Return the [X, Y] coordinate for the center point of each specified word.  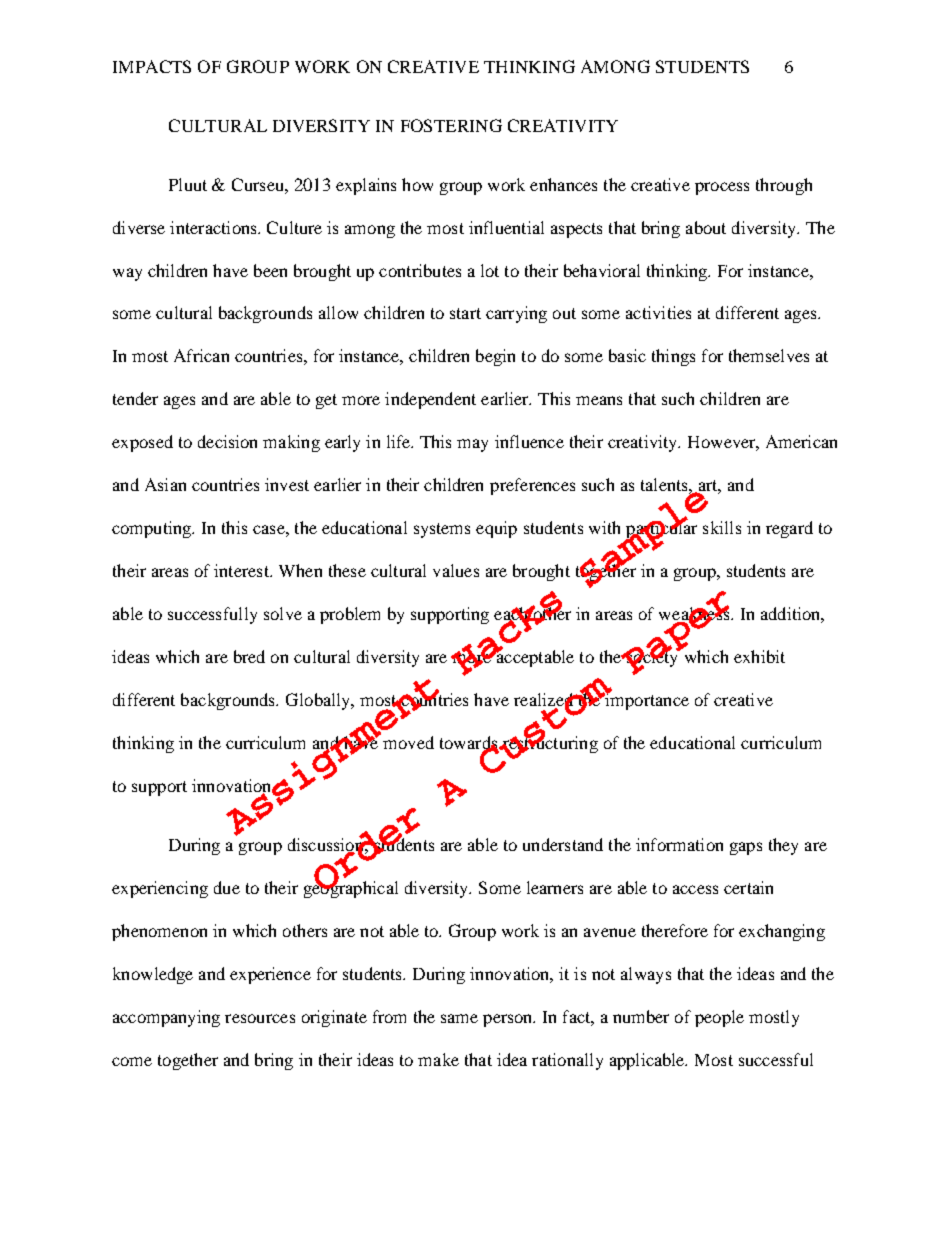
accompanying [166, 1018]
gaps [746, 848]
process [722, 188]
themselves [769, 355]
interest [242, 570]
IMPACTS [152, 66]
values [456, 570]
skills [722, 527]
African [201, 355]
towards [470, 744]
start [465, 313]
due [227, 887]
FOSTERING [451, 125]
